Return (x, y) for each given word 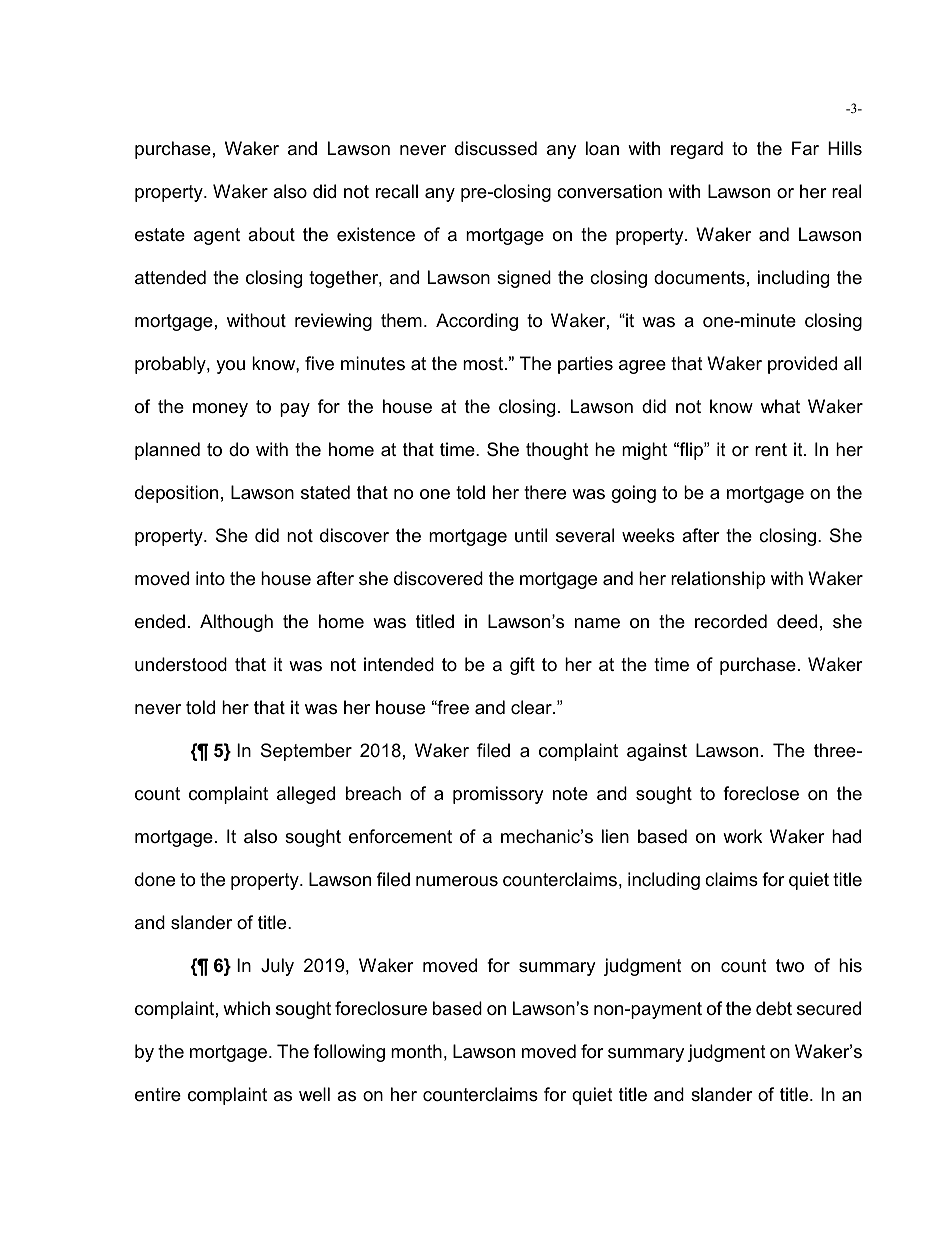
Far (805, 148)
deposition (176, 494)
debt (774, 1008)
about (271, 234)
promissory (498, 795)
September (306, 752)
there (545, 492)
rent (771, 449)
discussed (496, 148)
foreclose (761, 793)
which (246, 1008)
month (416, 1051)
